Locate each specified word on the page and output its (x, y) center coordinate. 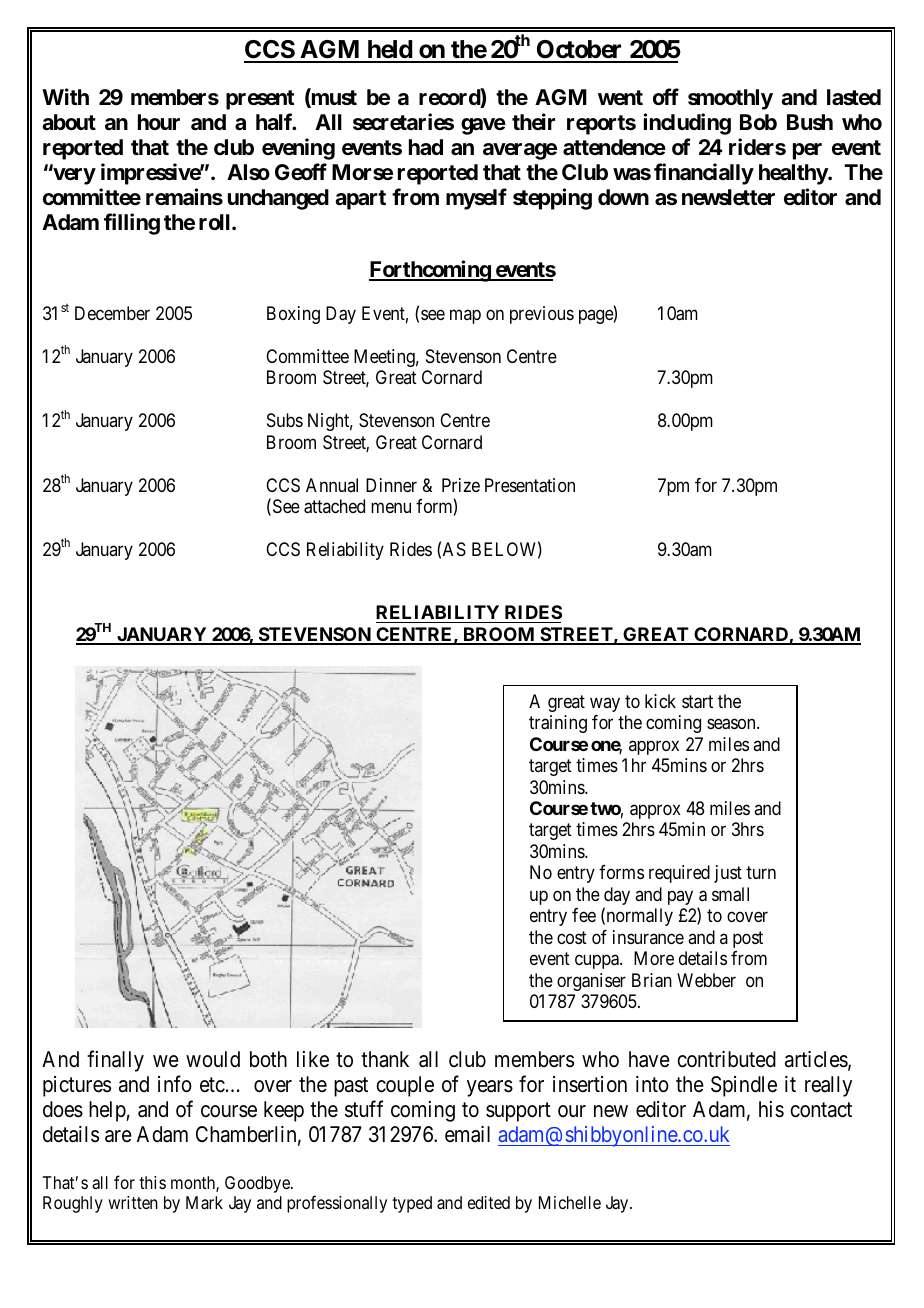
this (152, 1182)
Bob (758, 122)
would (213, 1059)
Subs (285, 420)
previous (542, 315)
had (426, 147)
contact (821, 1110)
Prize (461, 485)
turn (761, 873)
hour (159, 122)
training (558, 724)
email (467, 1134)
